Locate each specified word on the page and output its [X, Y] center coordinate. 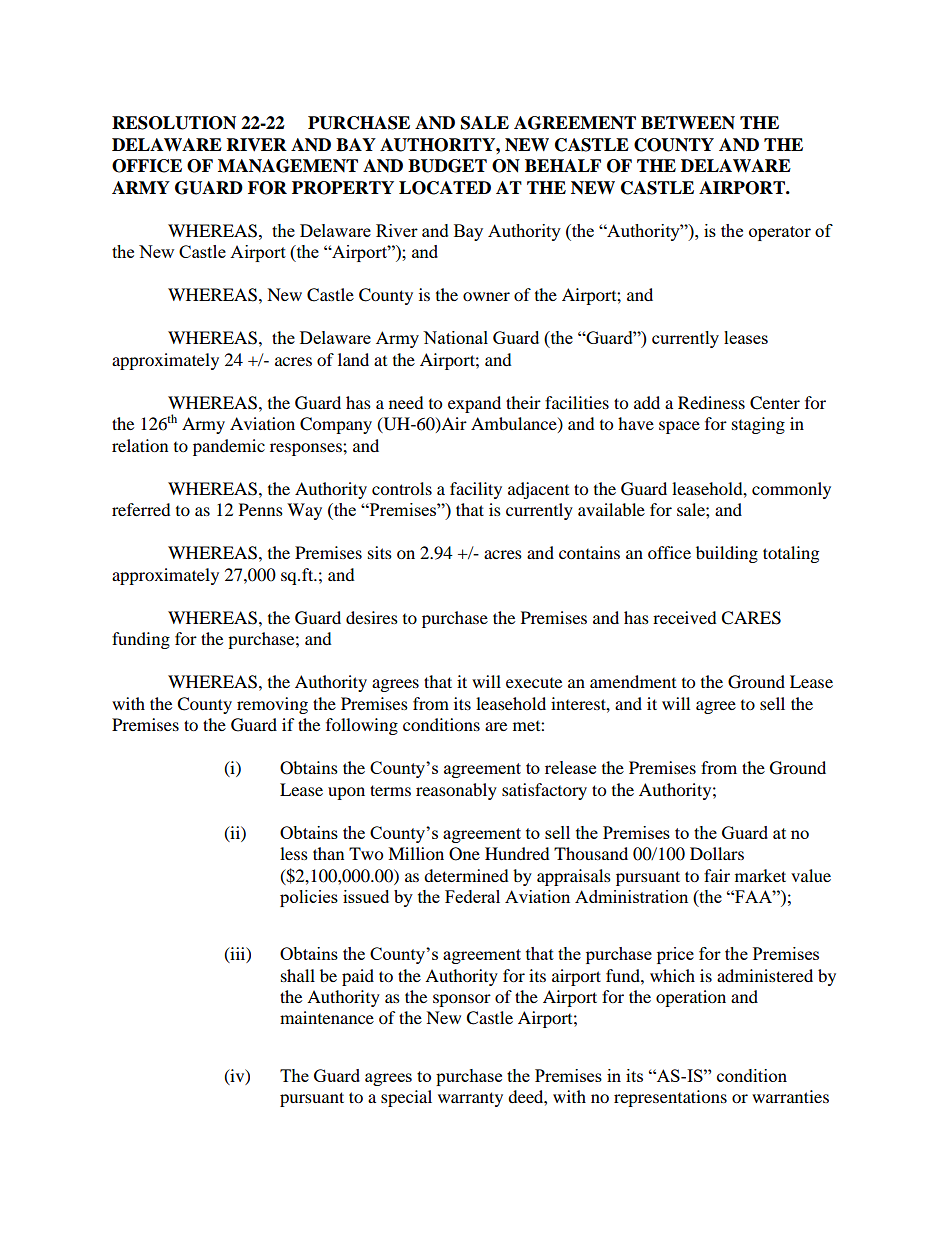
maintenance [327, 1017]
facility [476, 490]
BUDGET [447, 166]
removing [272, 705]
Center [775, 403]
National [455, 337]
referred [141, 509]
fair [717, 875]
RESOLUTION [174, 123]
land [353, 359]
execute [534, 683]
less [294, 853]
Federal [472, 896]
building [727, 554]
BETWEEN [688, 122]
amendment [633, 681]
